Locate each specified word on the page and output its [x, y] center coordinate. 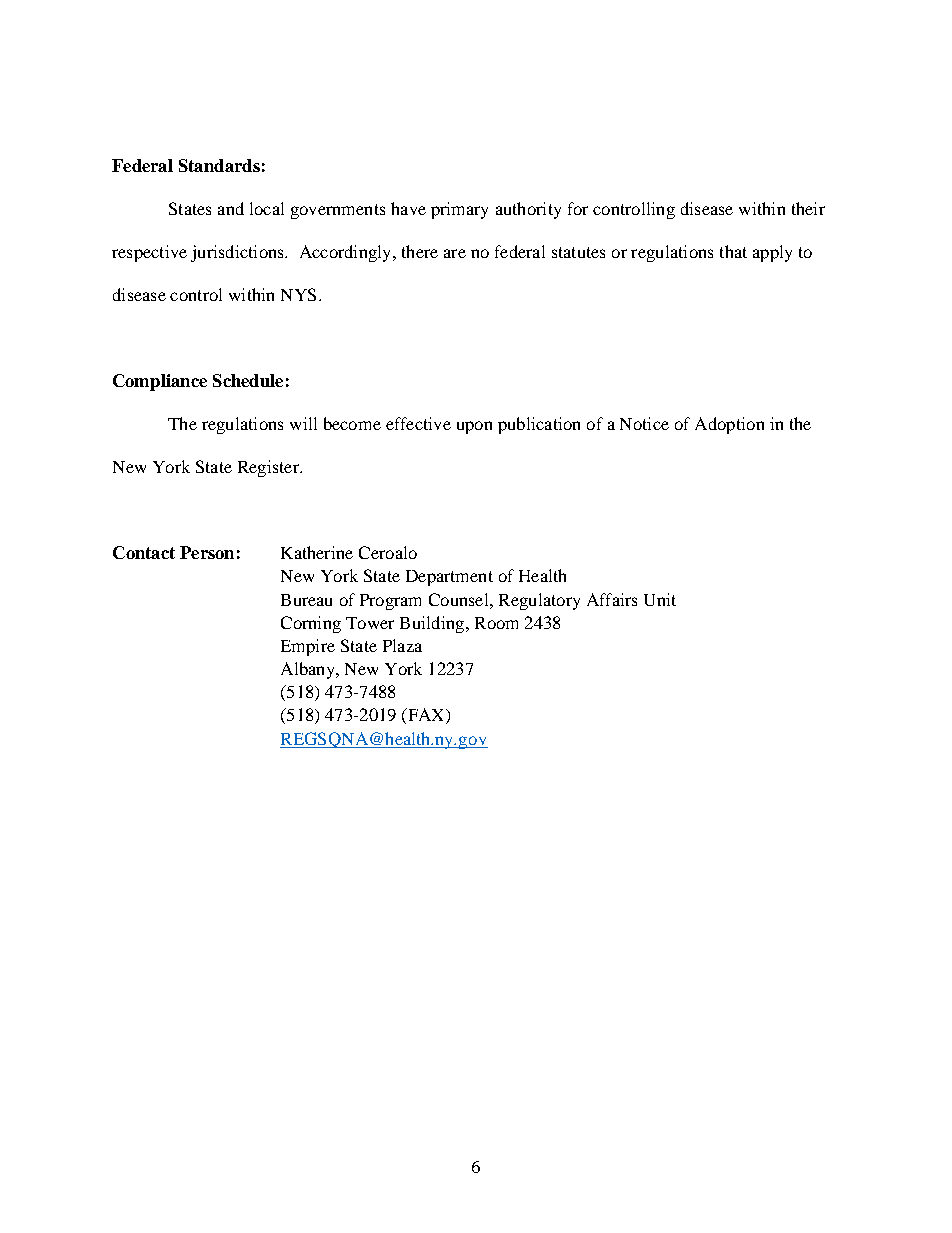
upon [474, 427]
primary [459, 210]
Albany [309, 670]
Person [207, 552]
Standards [219, 165]
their [808, 208]
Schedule [248, 380]
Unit [660, 599]
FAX [426, 716]
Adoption [729, 425]
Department [449, 578]
